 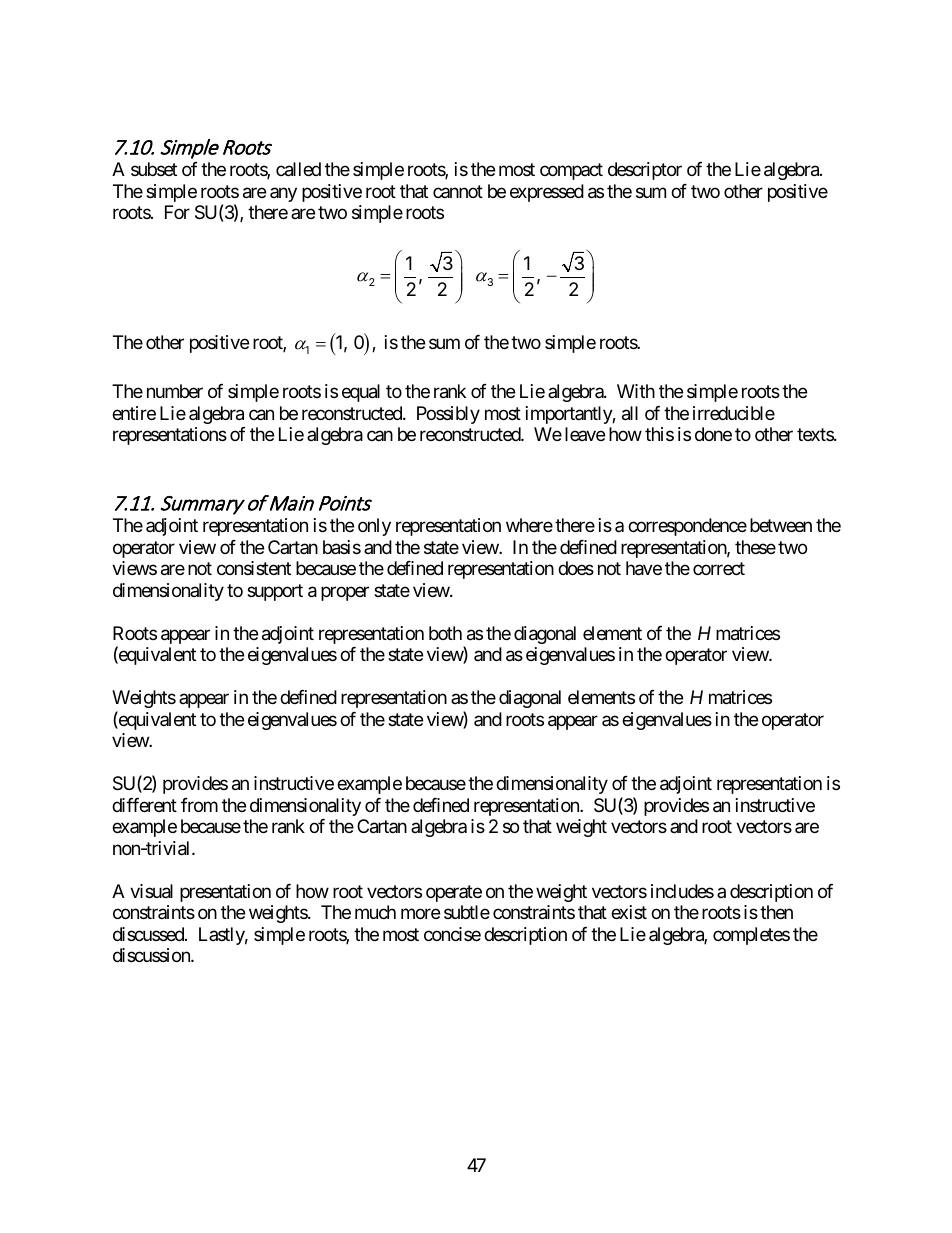 What do you see at coordinates (445, 633) in the image?
I see `both` at bounding box center [445, 633].
